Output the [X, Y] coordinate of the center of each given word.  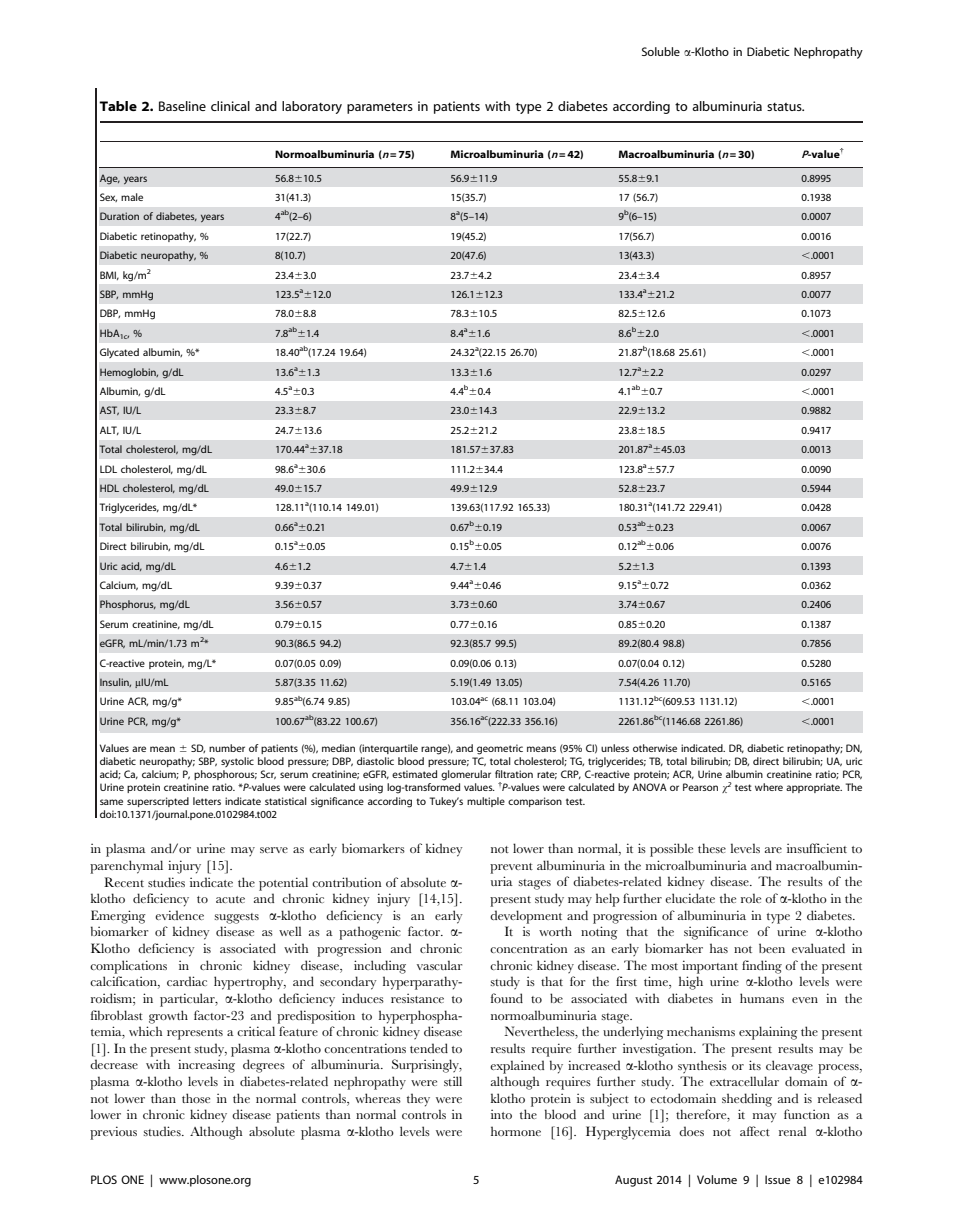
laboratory [312, 107]
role [751, 898]
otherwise [655, 748]
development [526, 917]
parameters [380, 108]
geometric [500, 749]
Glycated [119, 353]
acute [230, 899]
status [785, 107]
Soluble [661, 51]
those [196, 1098]
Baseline [182, 106]
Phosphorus [128, 605]
